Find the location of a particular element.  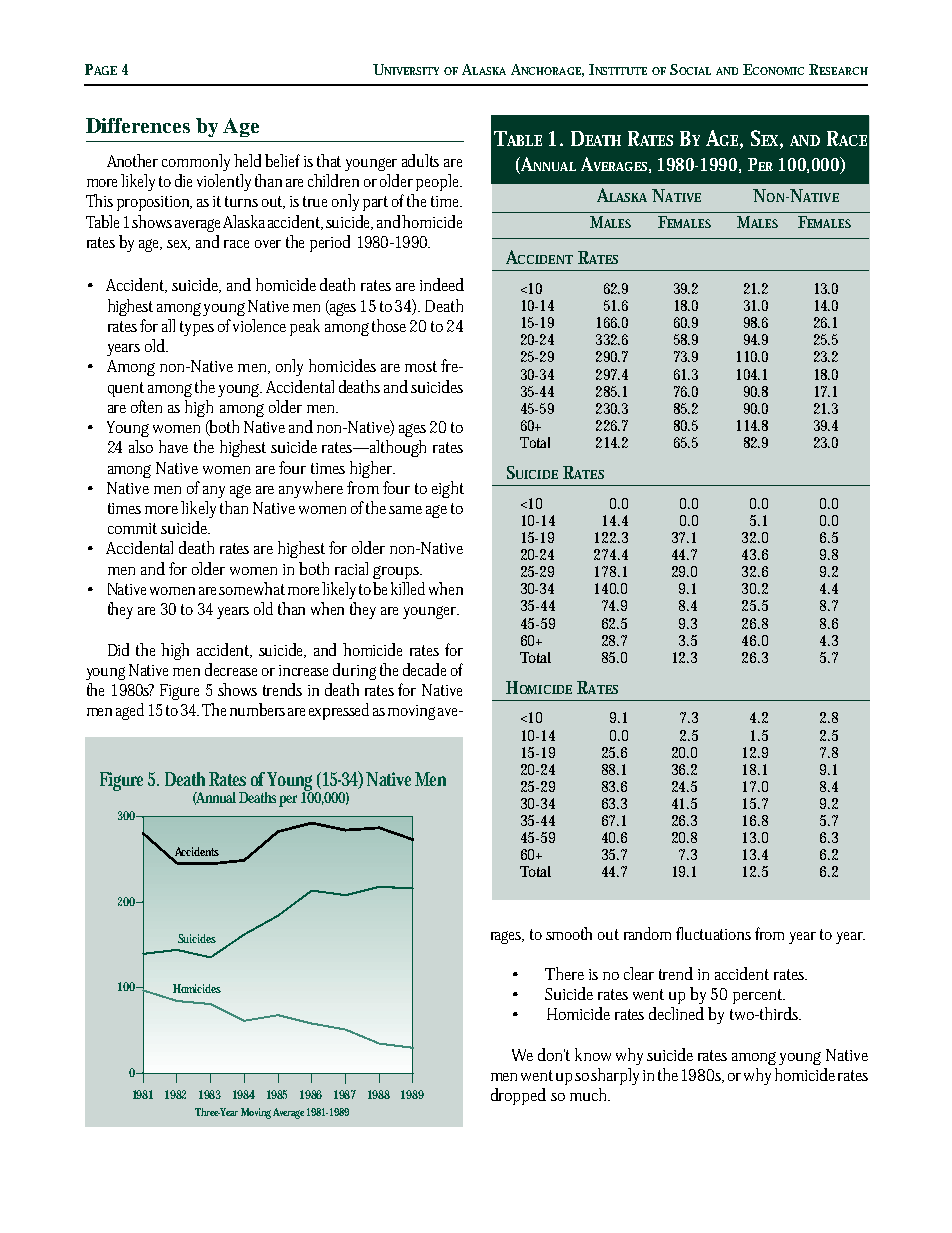

random is located at coordinates (647, 933).
